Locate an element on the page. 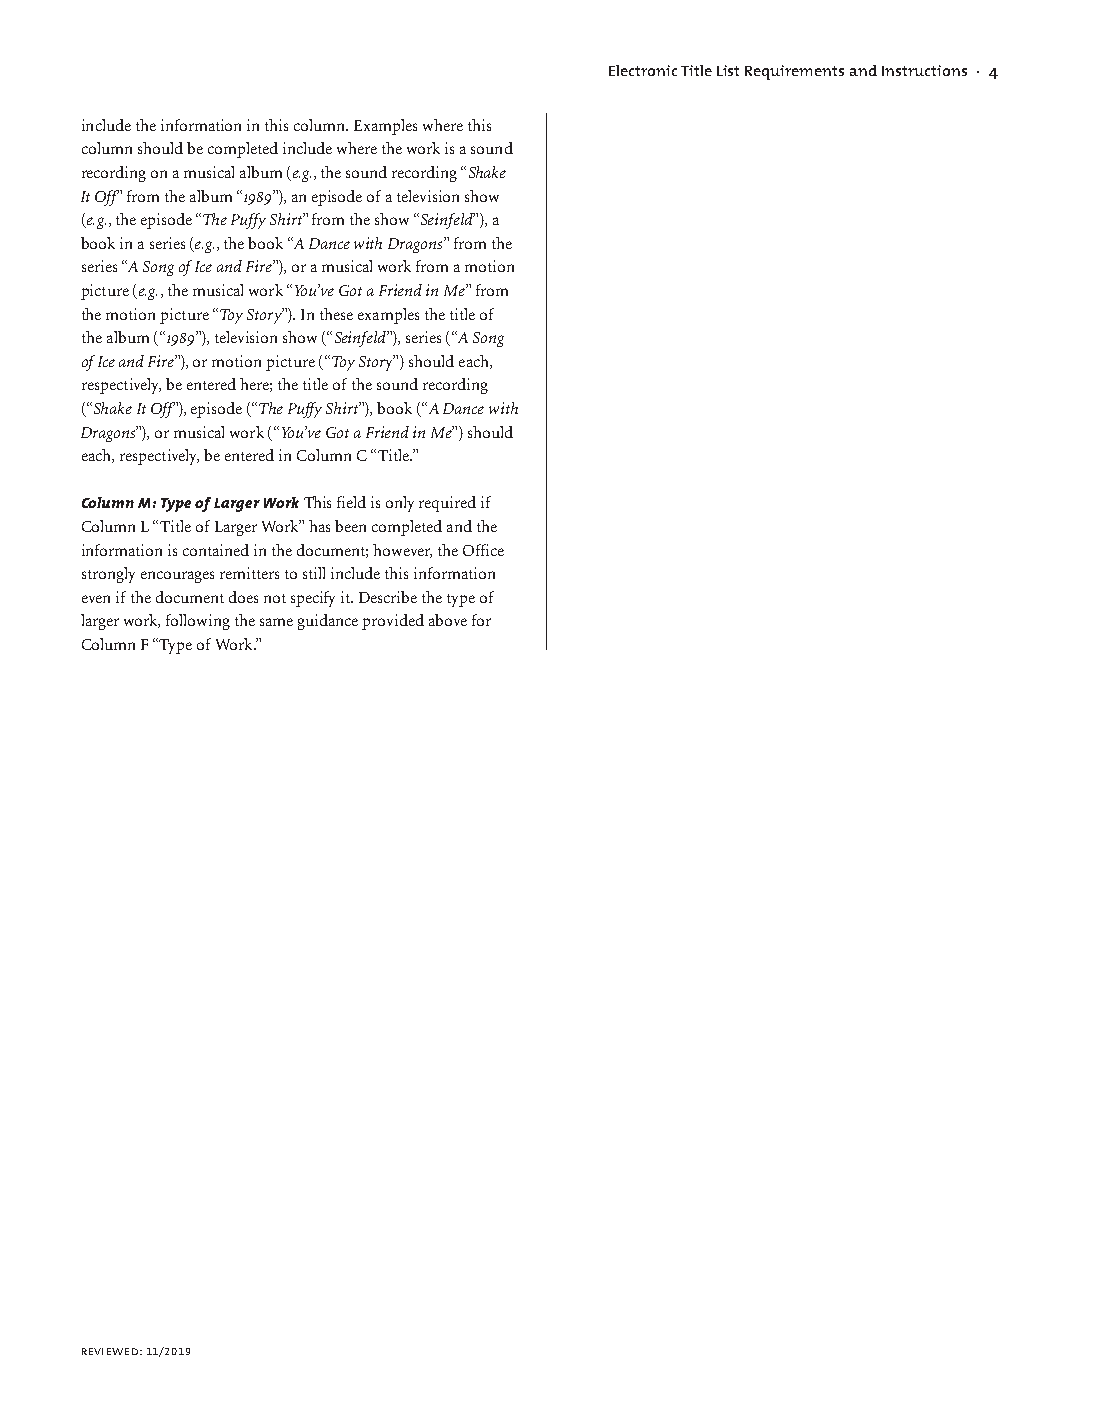  required is located at coordinates (447, 504).
